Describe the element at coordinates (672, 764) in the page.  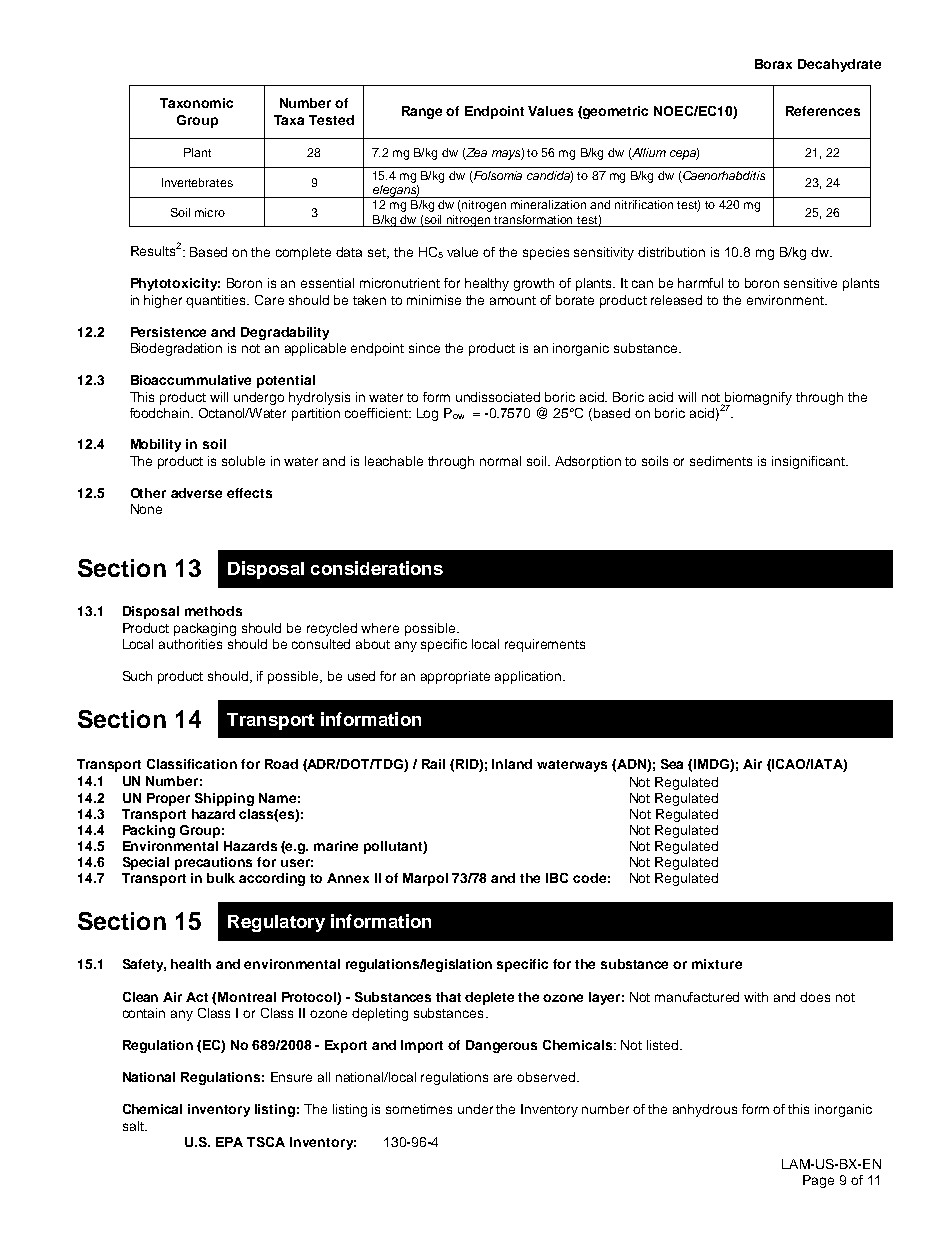
I see `Sea` at that location.
